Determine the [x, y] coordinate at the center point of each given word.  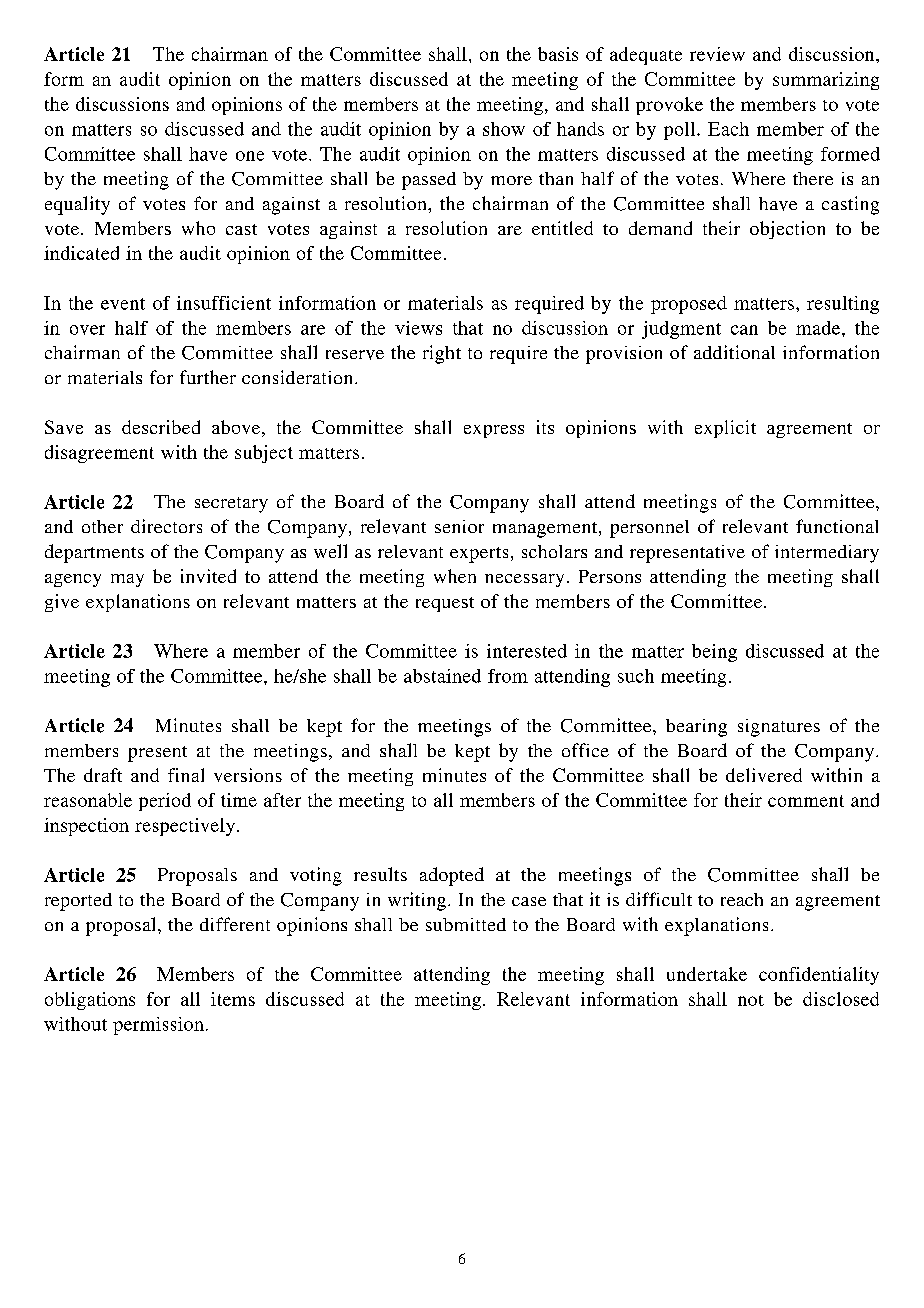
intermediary [827, 554]
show [504, 129]
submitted [466, 924]
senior [459, 526]
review [717, 54]
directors [166, 526]
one [250, 156]
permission [158, 1026]
